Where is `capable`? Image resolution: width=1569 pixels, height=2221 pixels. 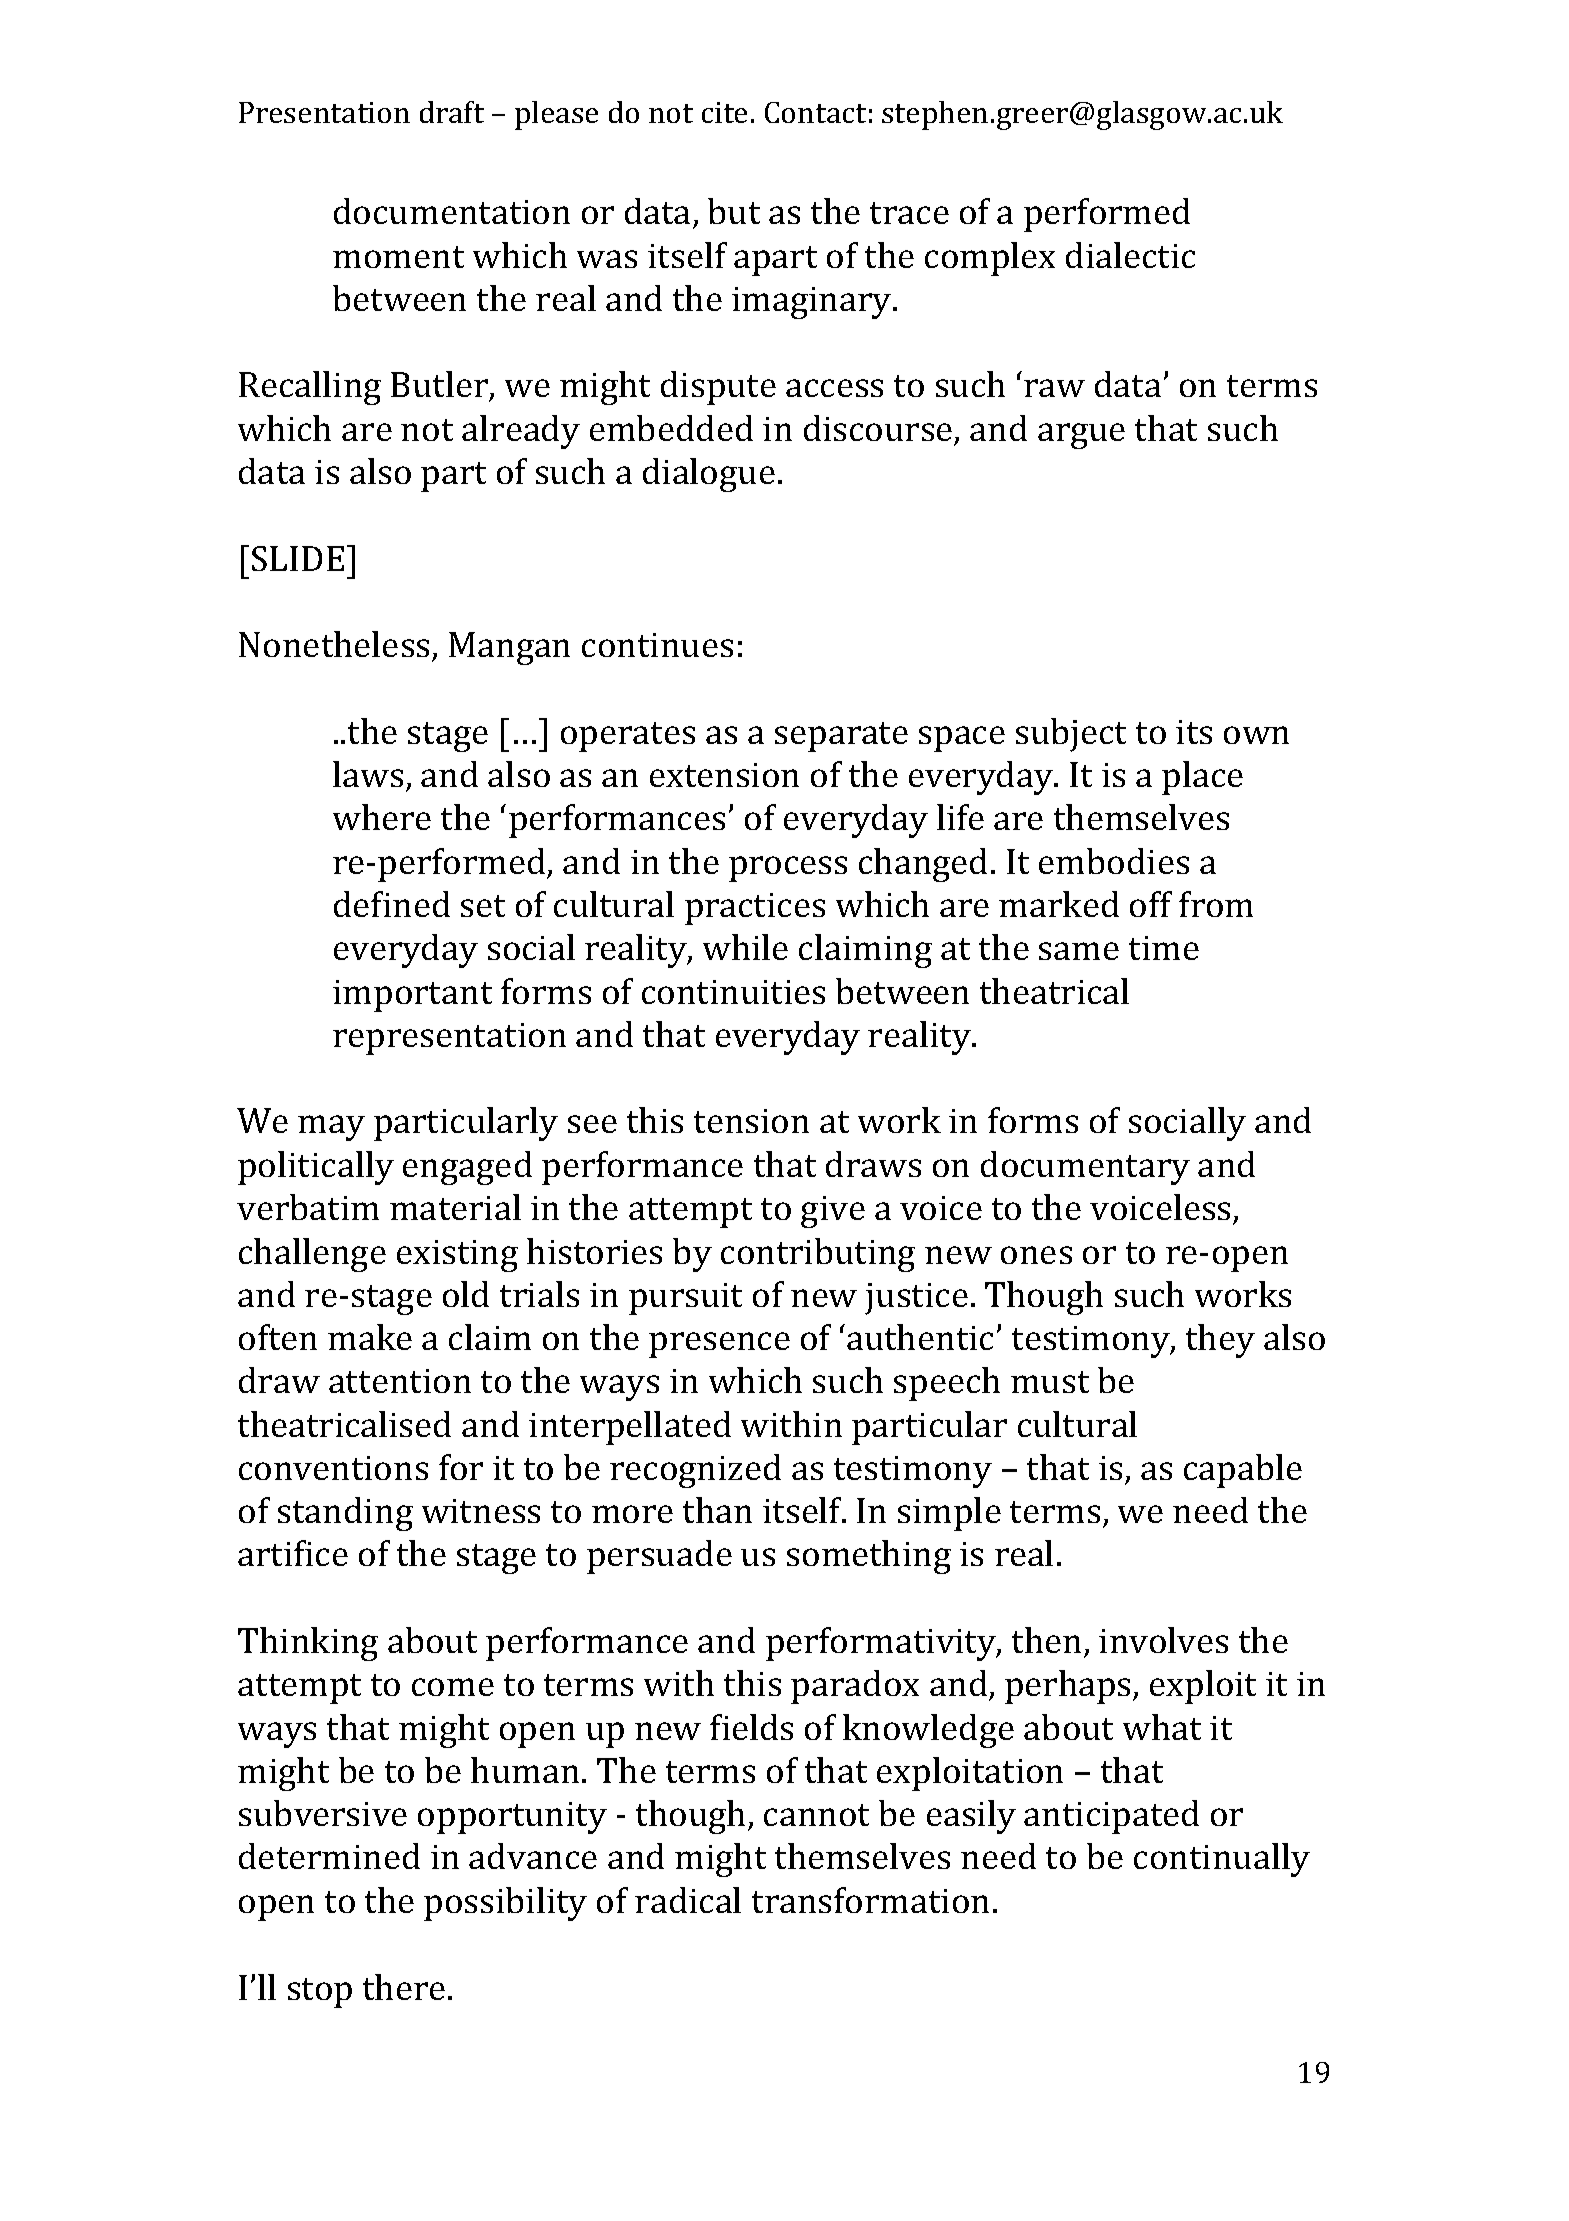 capable is located at coordinates (1243, 1471).
